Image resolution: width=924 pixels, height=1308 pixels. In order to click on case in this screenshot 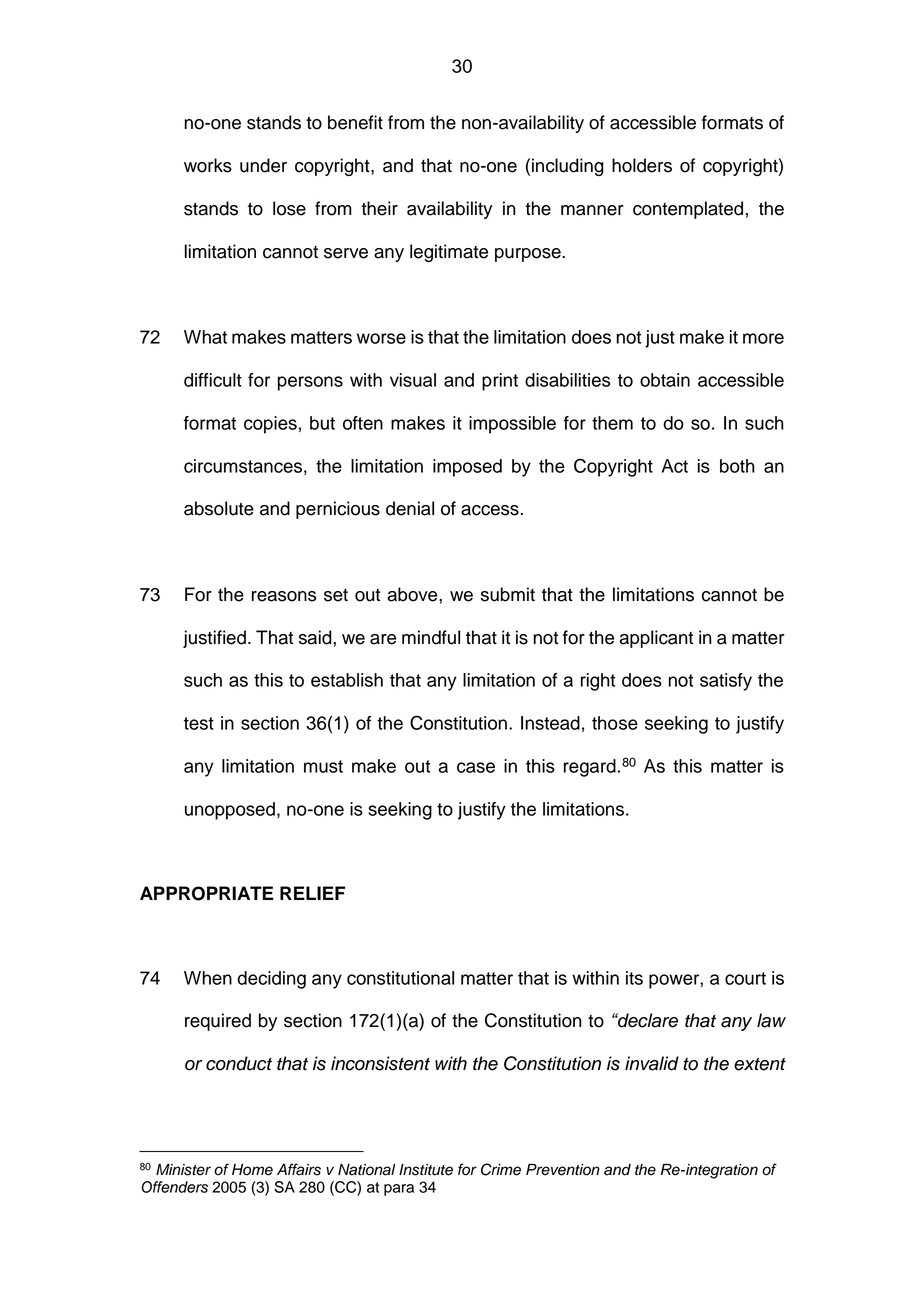, I will do `click(476, 767)`.
